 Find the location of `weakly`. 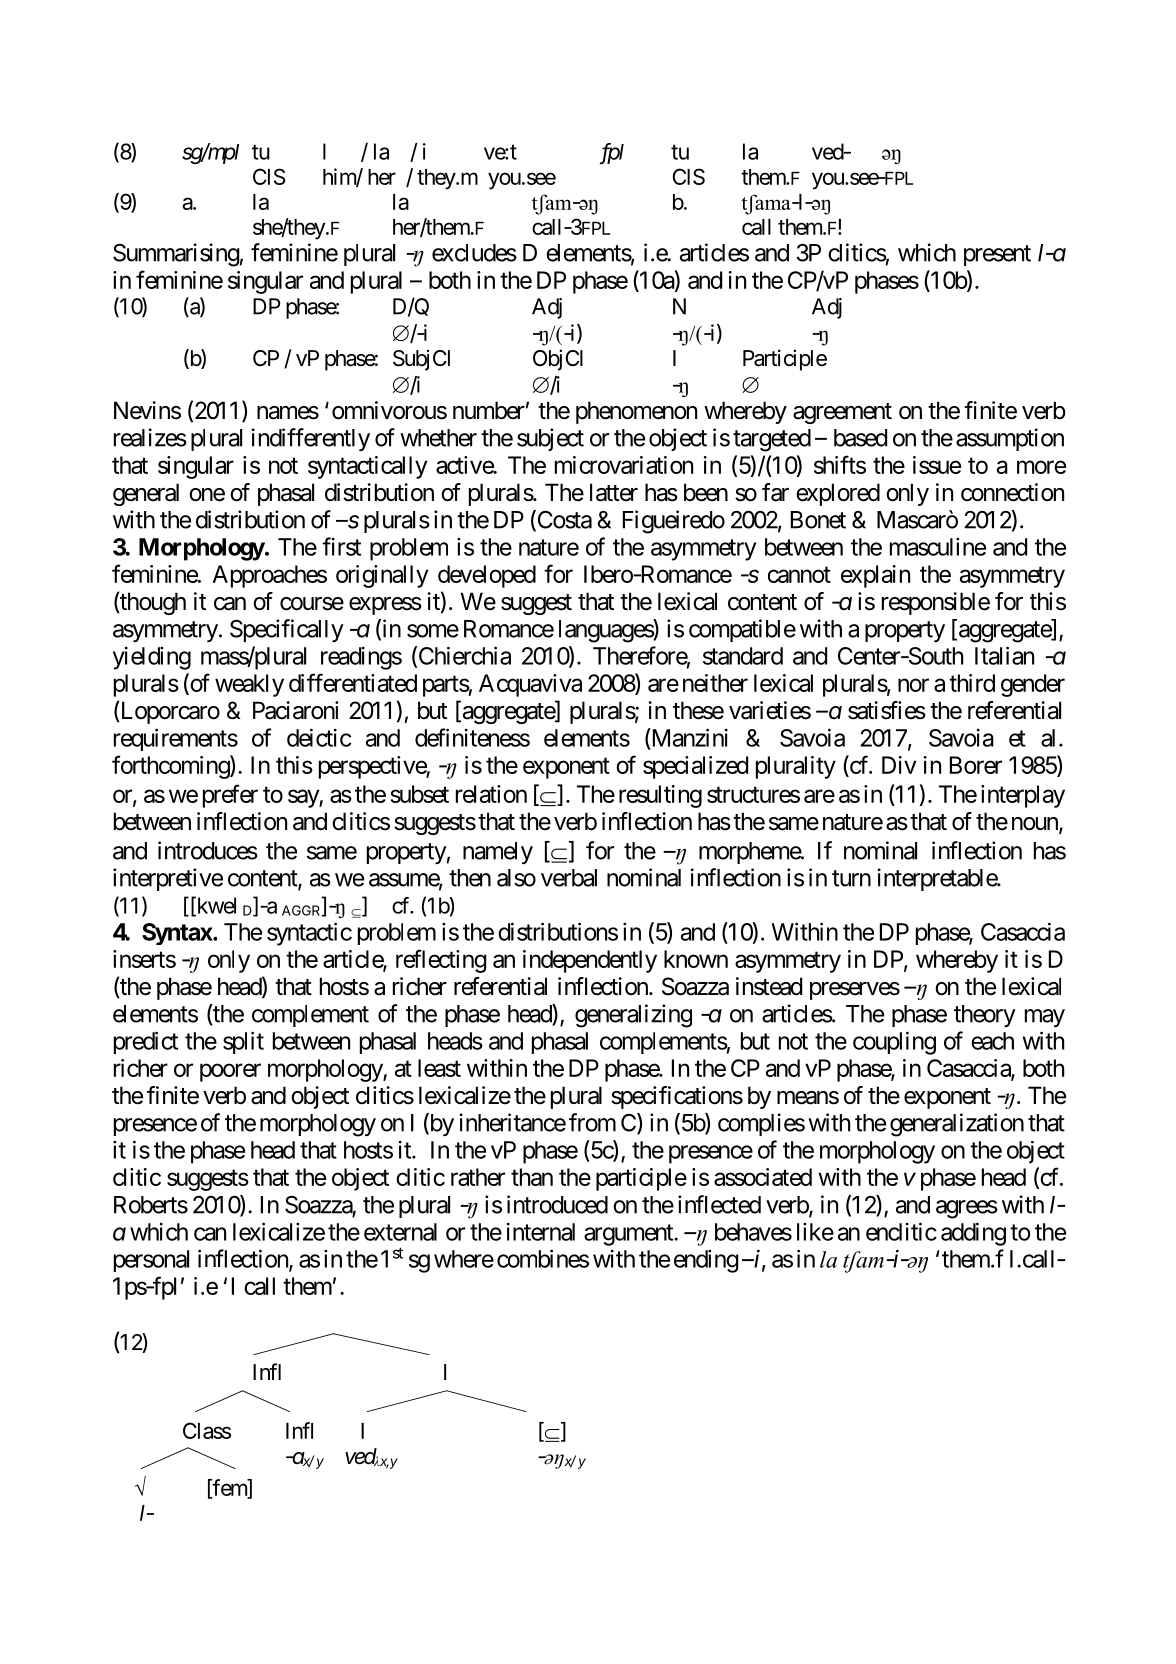

weakly is located at coordinates (249, 685).
